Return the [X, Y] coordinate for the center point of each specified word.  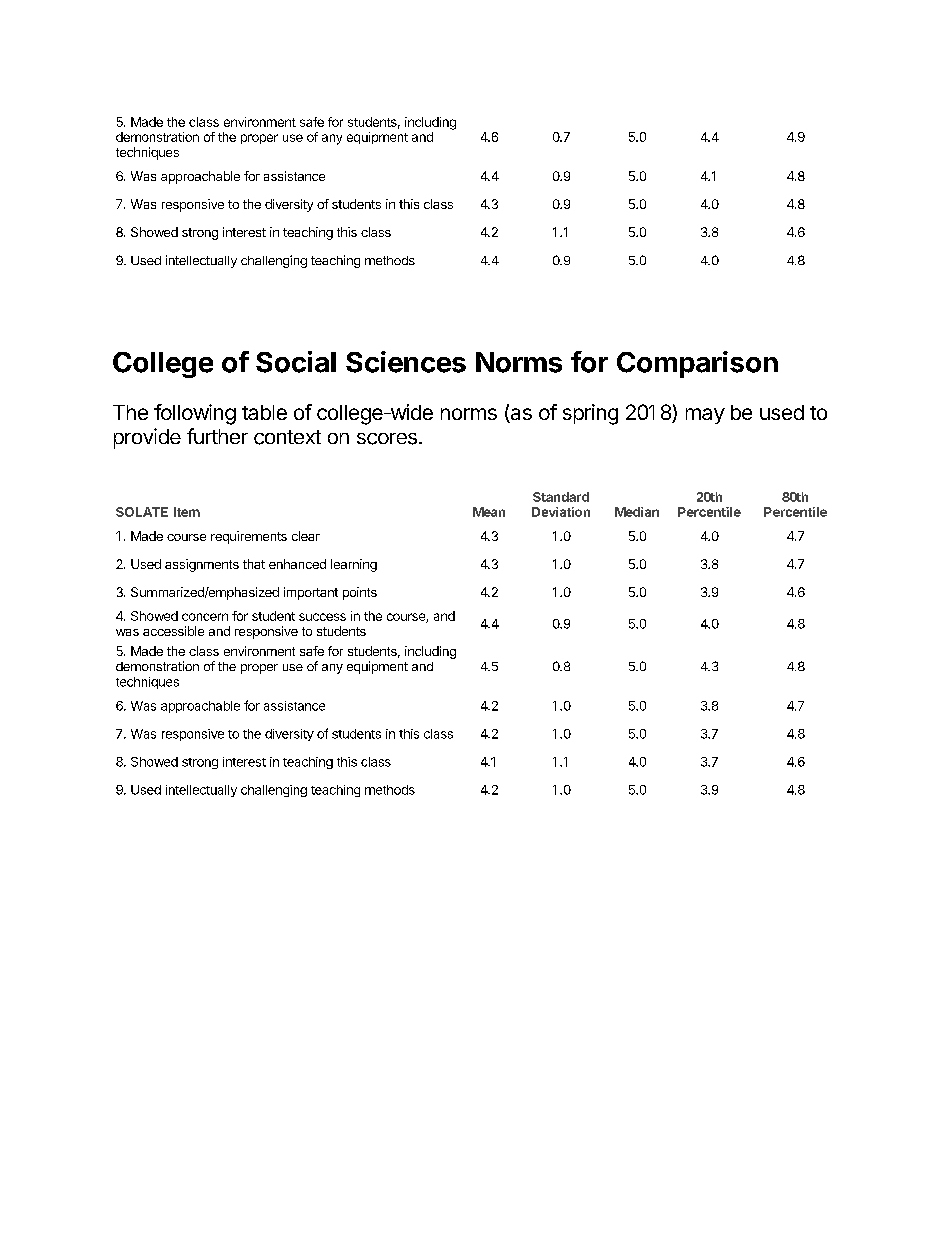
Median [637, 512]
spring [590, 414]
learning [354, 565]
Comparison [697, 364]
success [322, 617]
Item [187, 512]
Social [296, 362]
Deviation [561, 512]
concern [205, 617]
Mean [489, 512]
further [217, 436]
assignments [202, 565]
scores [387, 439]
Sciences [406, 362]
